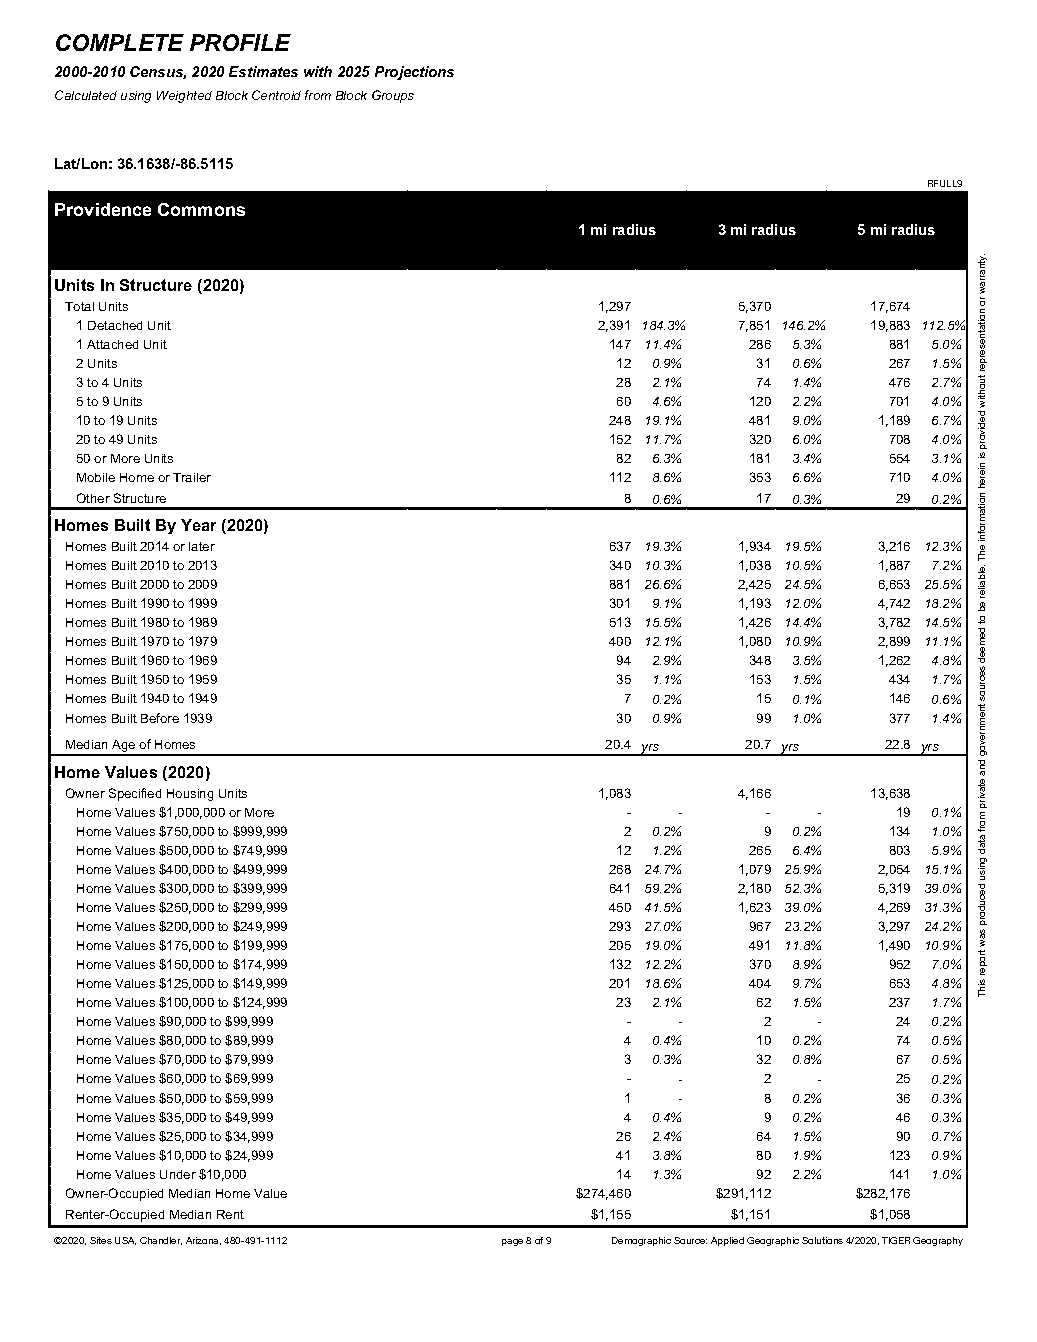 The image size is (1037, 1342). Describe the element at coordinates (178, 1174) in the screenshot. I see `Under` at that location.
